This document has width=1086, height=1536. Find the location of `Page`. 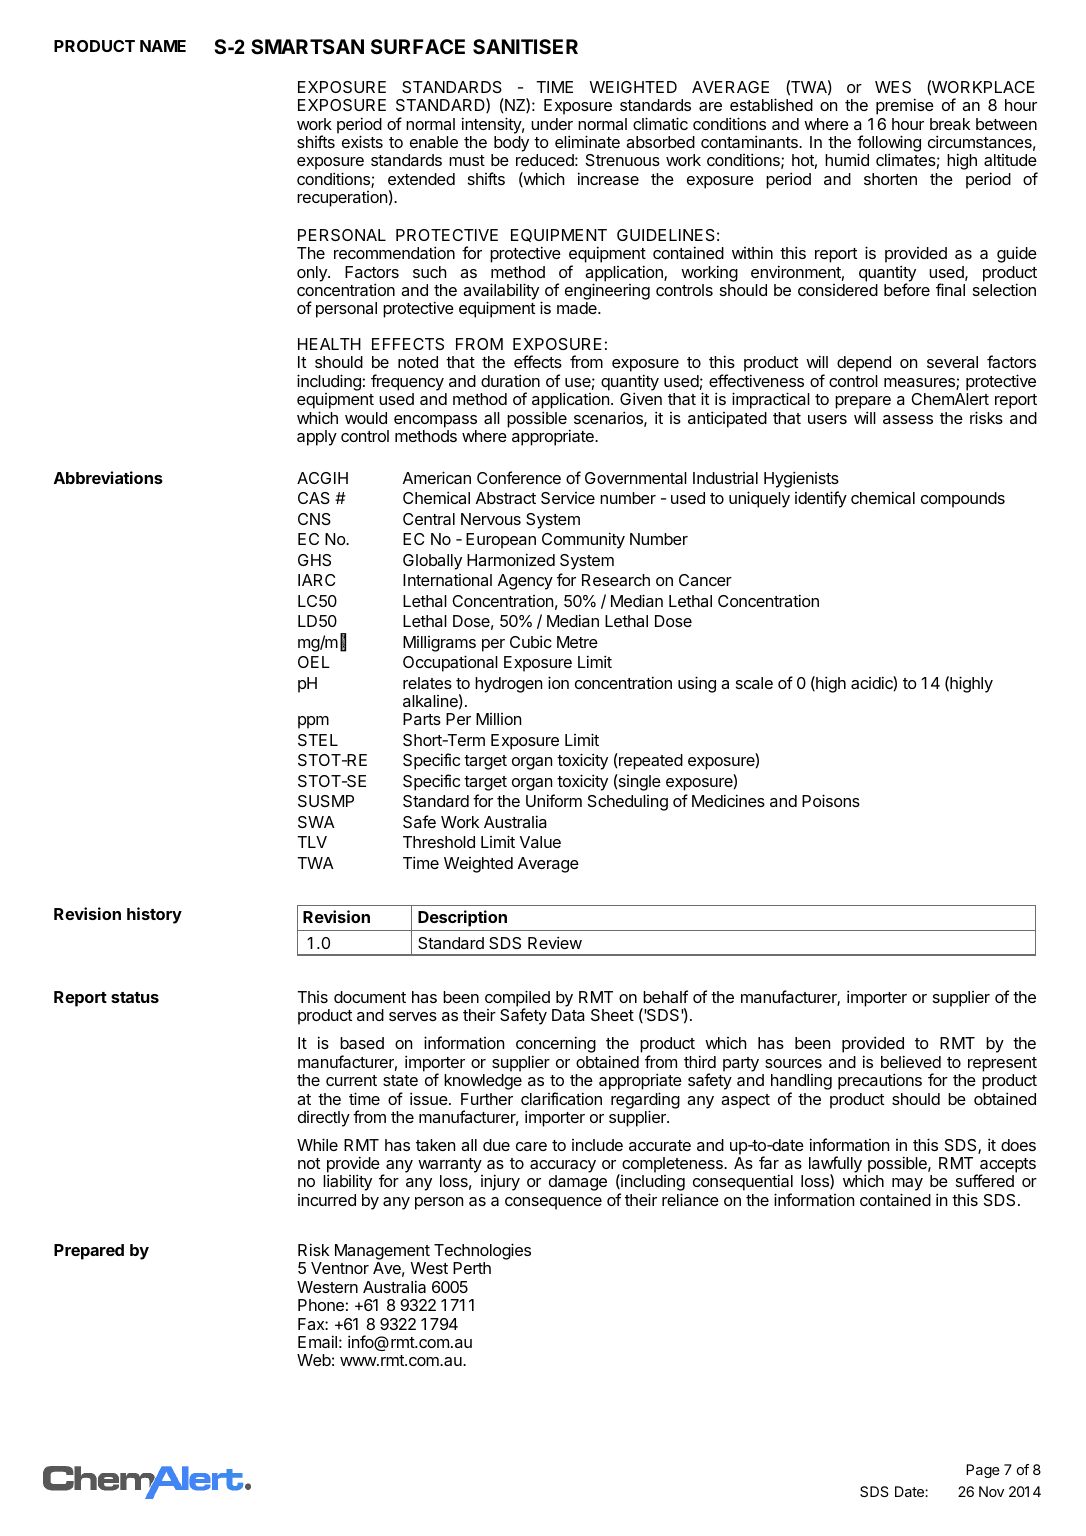

Page is located at coordinates (983, 1471).
